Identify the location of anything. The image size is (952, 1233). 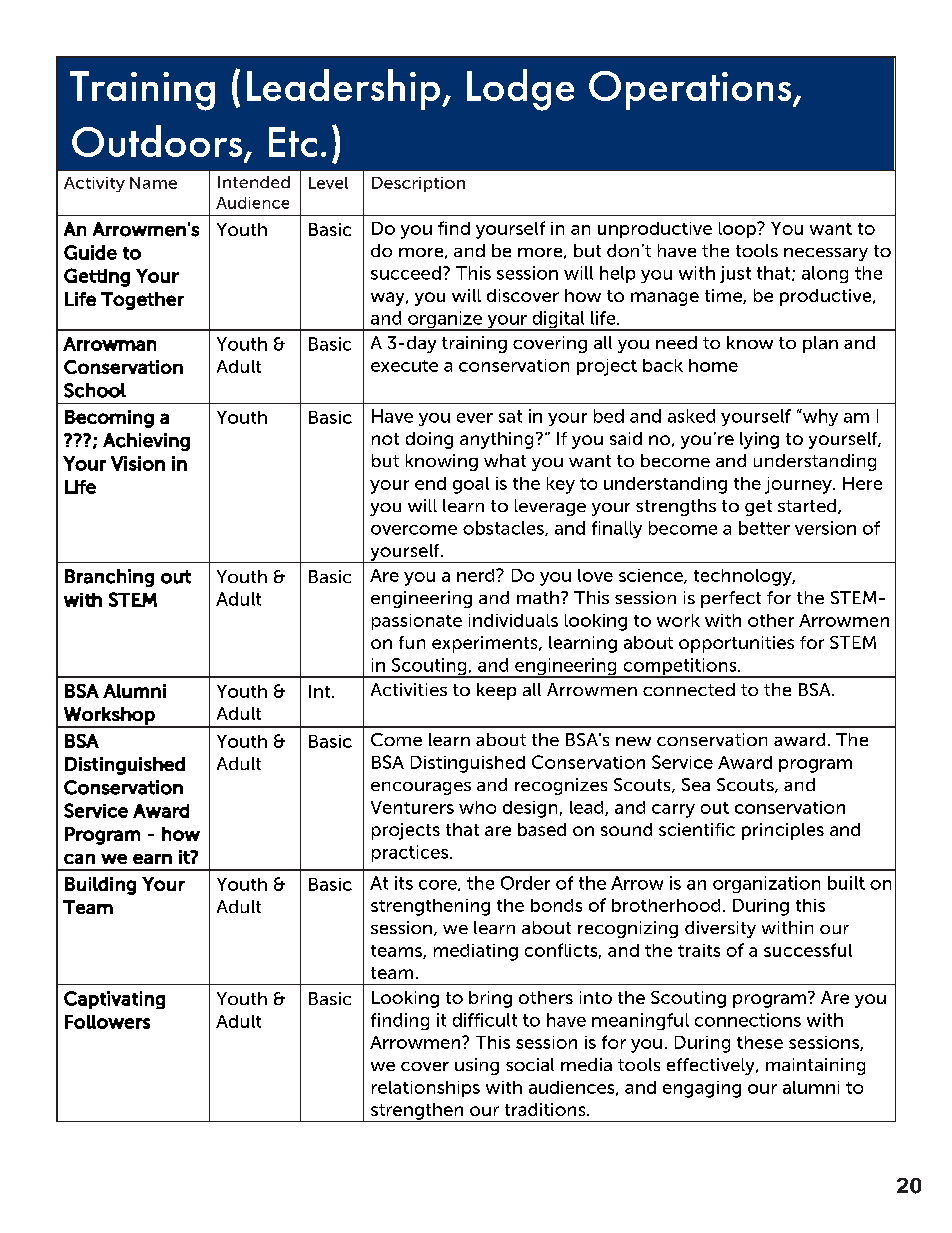
(496, 440).
